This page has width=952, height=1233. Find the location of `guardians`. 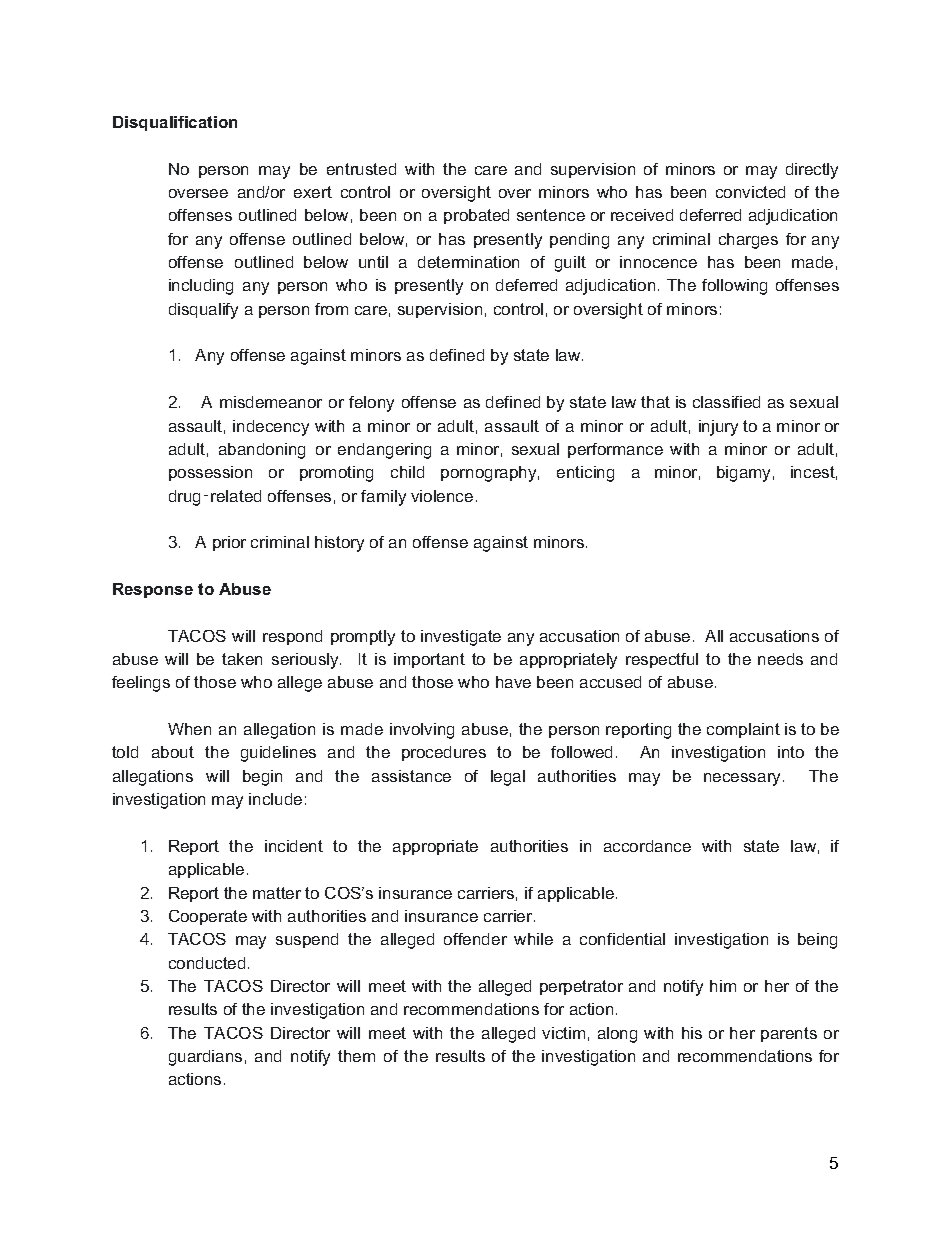

guardians is located at coordinates (205, 1058).
